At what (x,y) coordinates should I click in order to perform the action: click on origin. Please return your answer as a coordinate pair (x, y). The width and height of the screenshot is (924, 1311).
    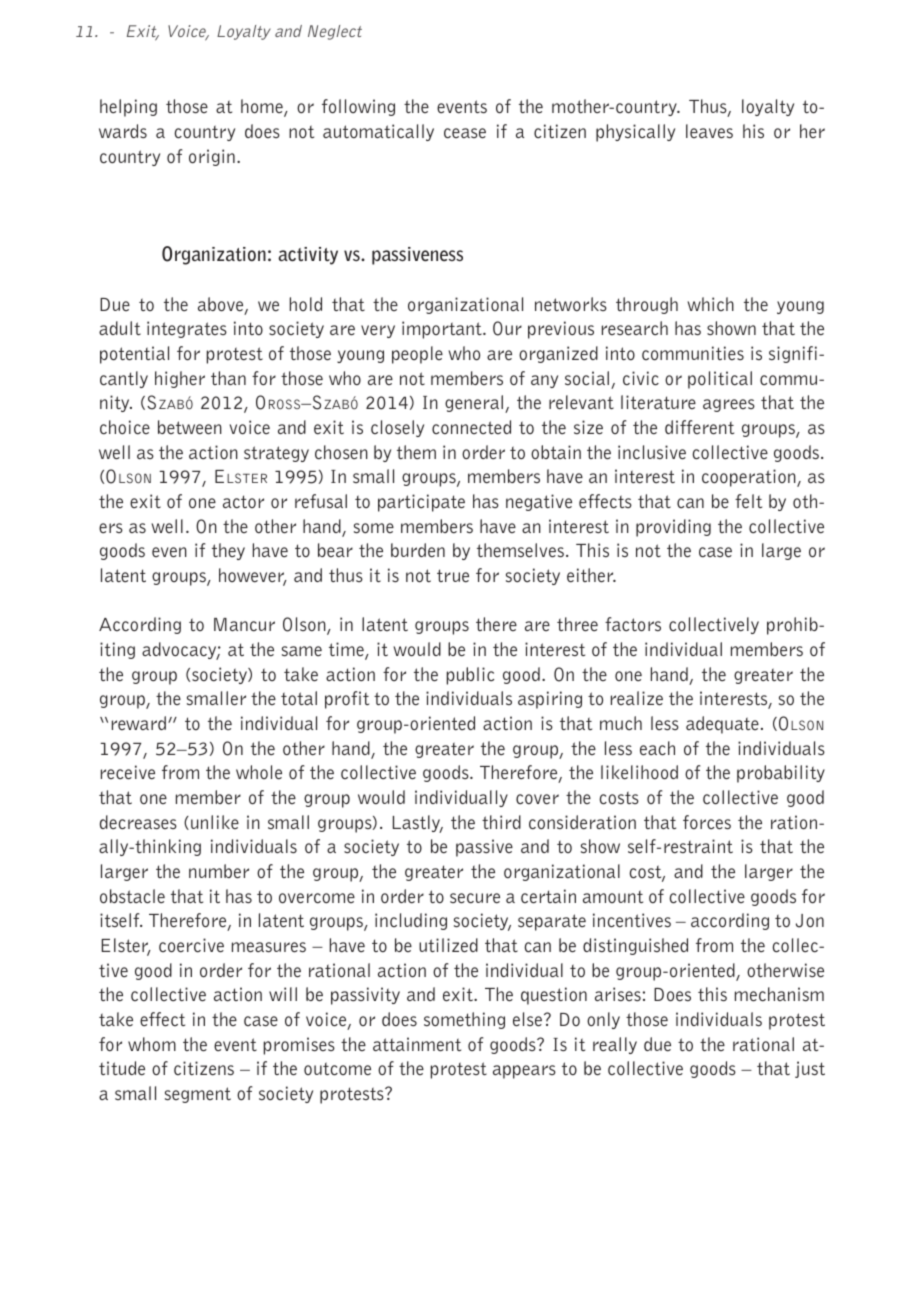
    Looking at the image, I should click on (212, 157).
